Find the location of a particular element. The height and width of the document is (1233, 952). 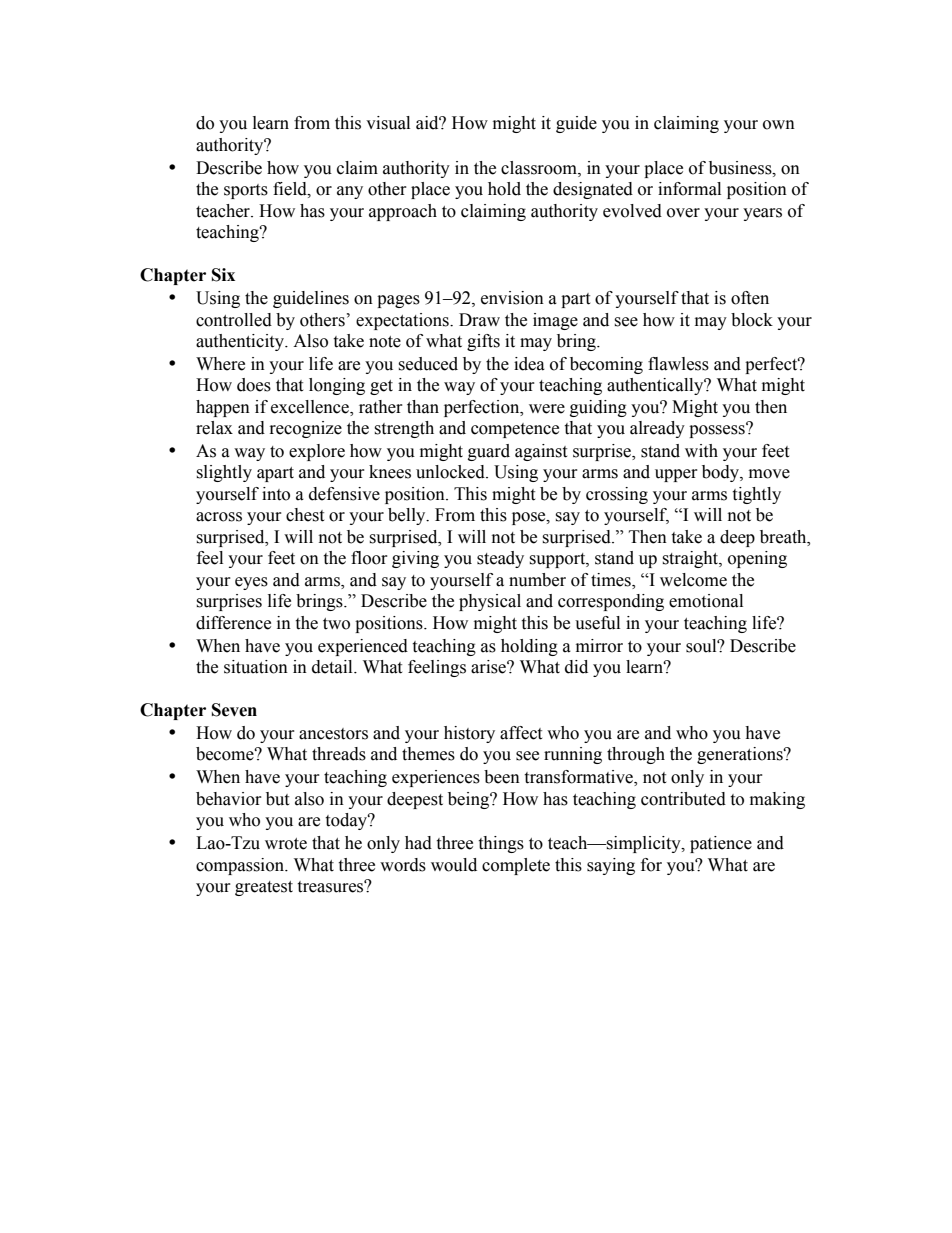

wrote is located at coordinates (286, 844).
